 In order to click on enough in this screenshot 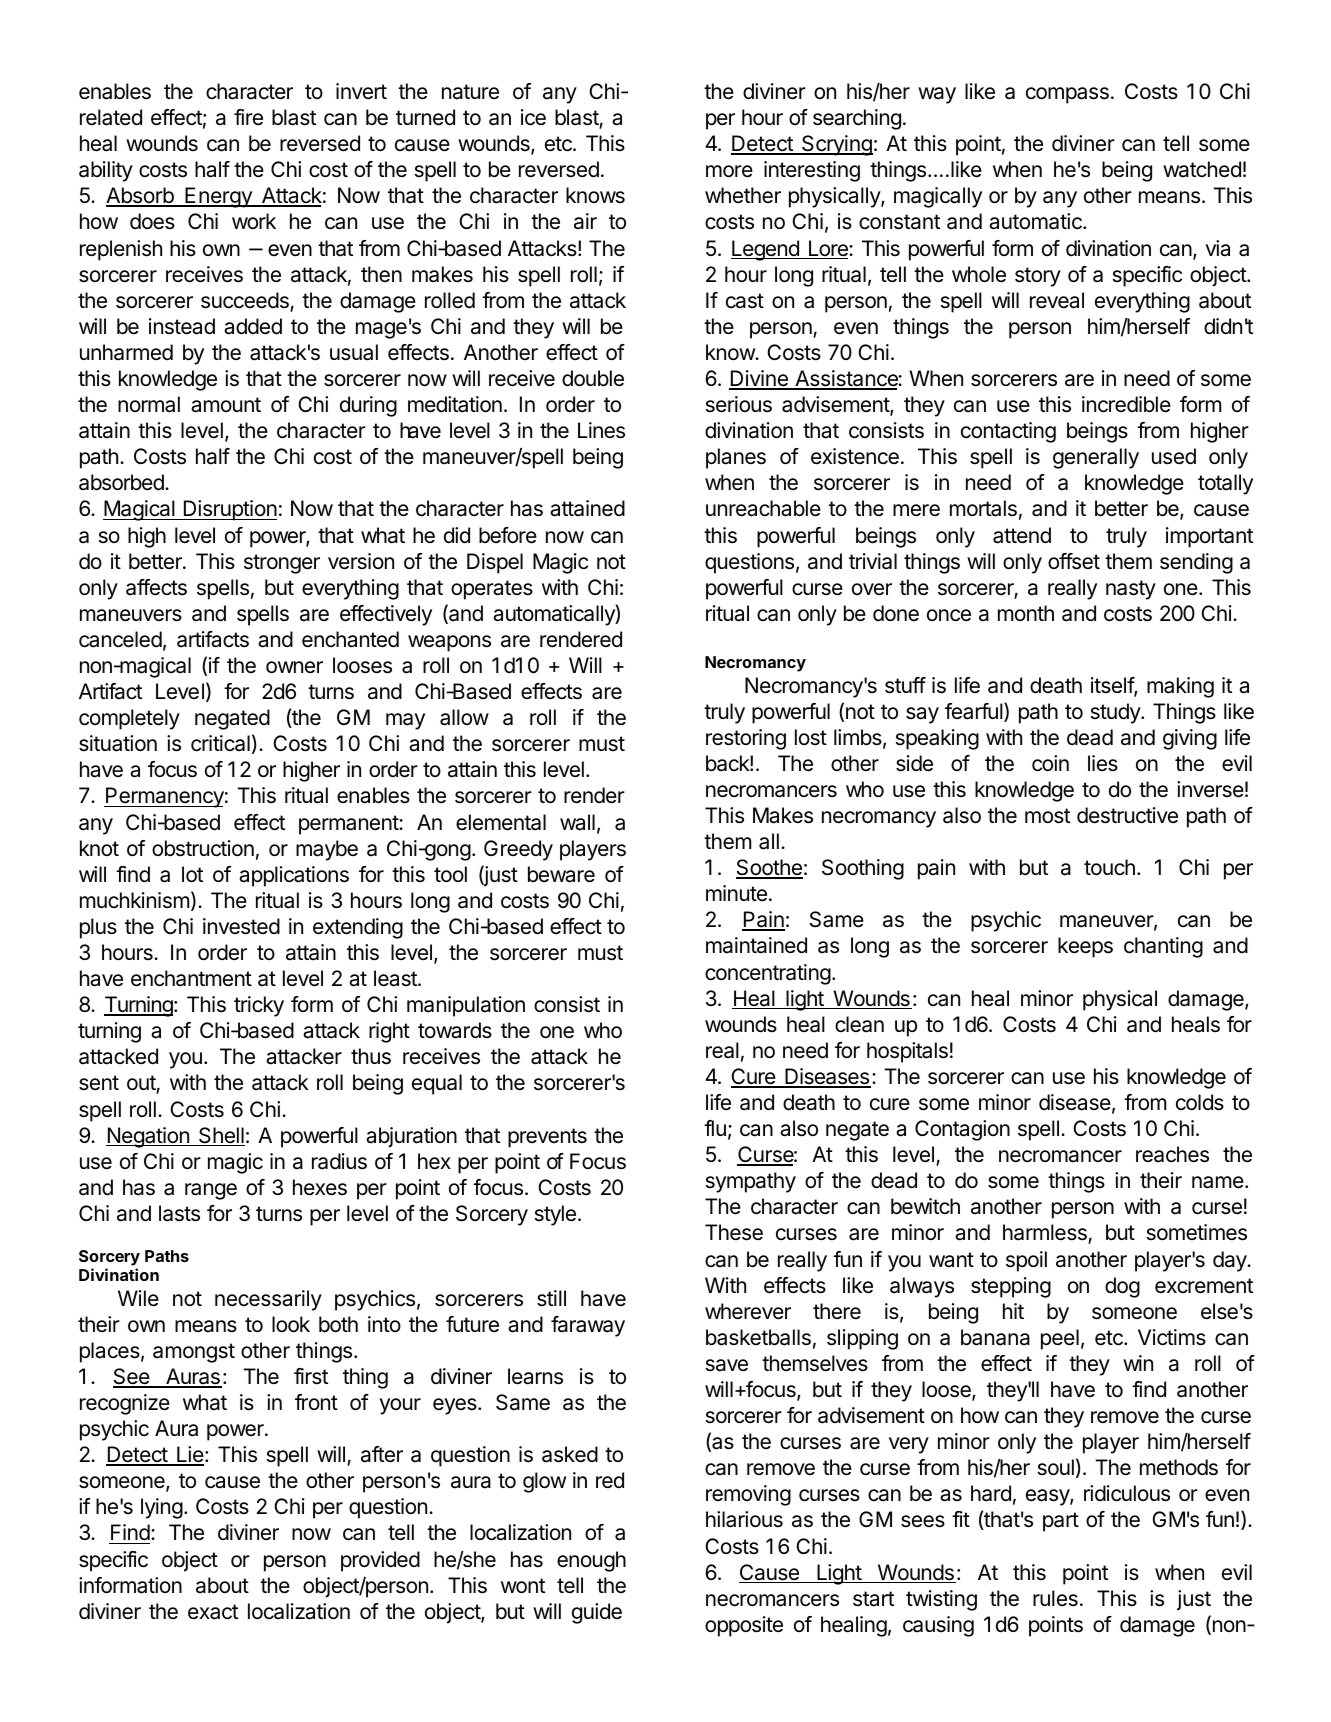, I will do `click(591, 1561)`.
